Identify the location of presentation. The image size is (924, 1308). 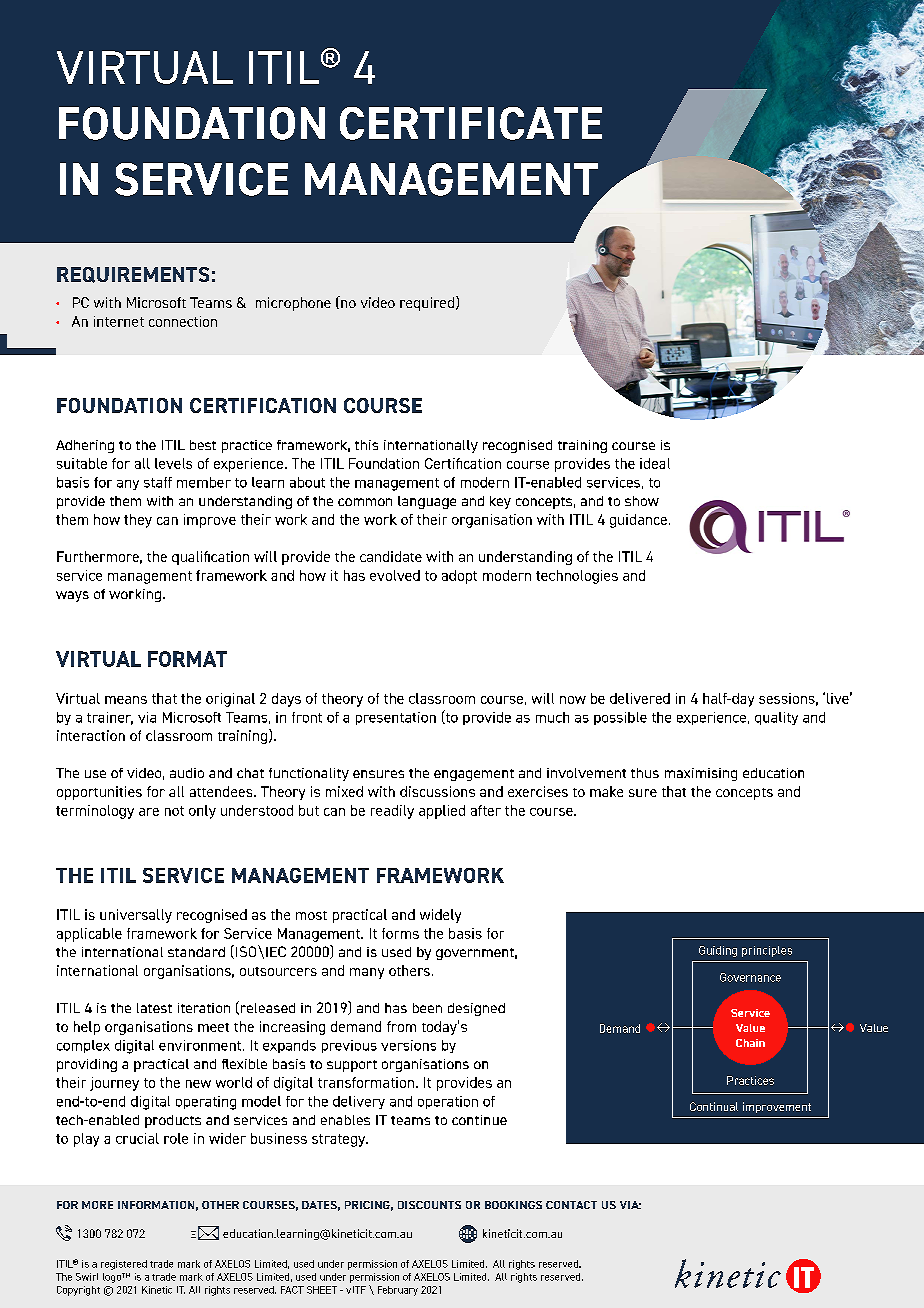
(396, 718).
